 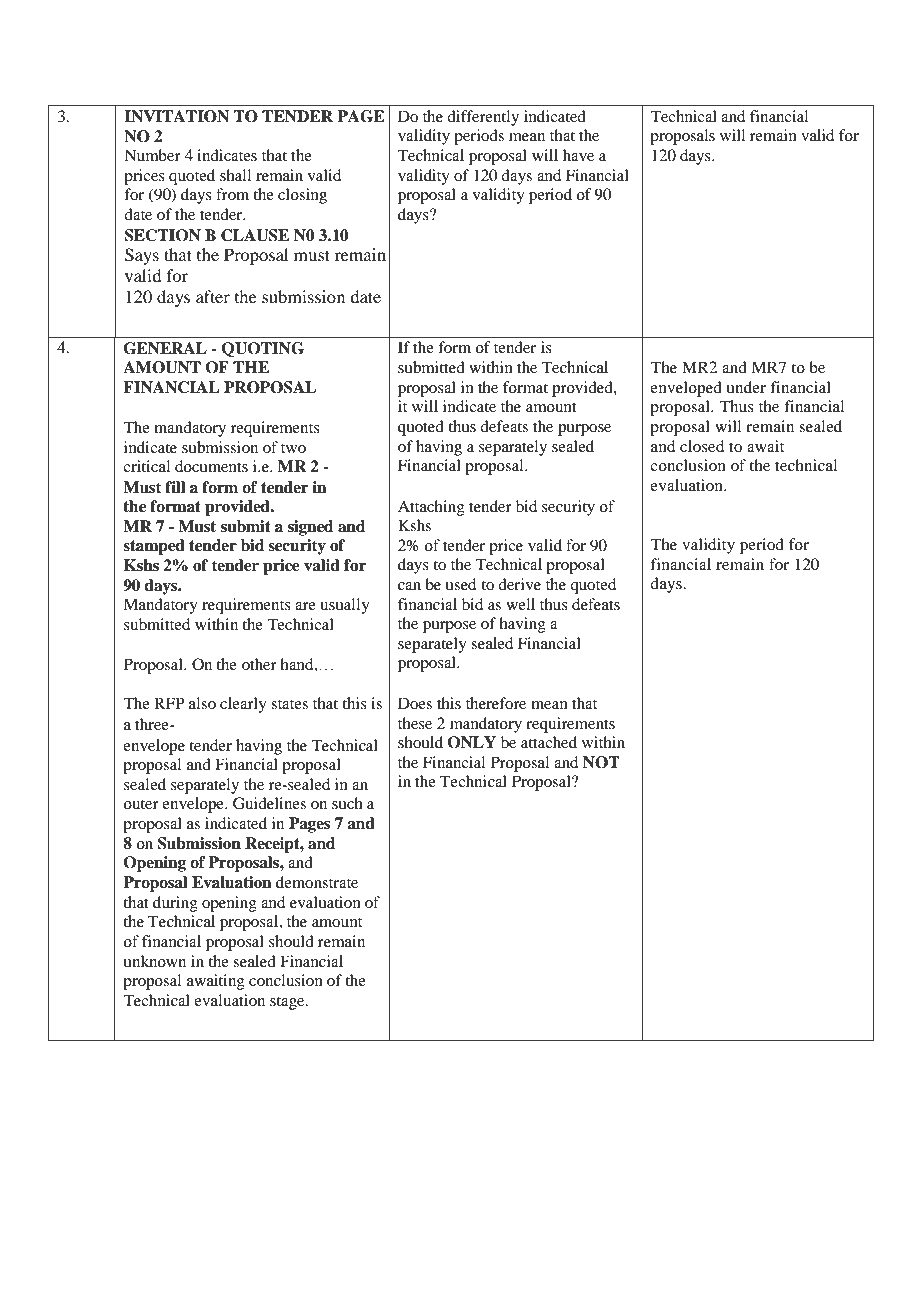 What do you see at coordinates (483, 118) in the screenshot?
I see `differently` at bounding box center [483, 118].
